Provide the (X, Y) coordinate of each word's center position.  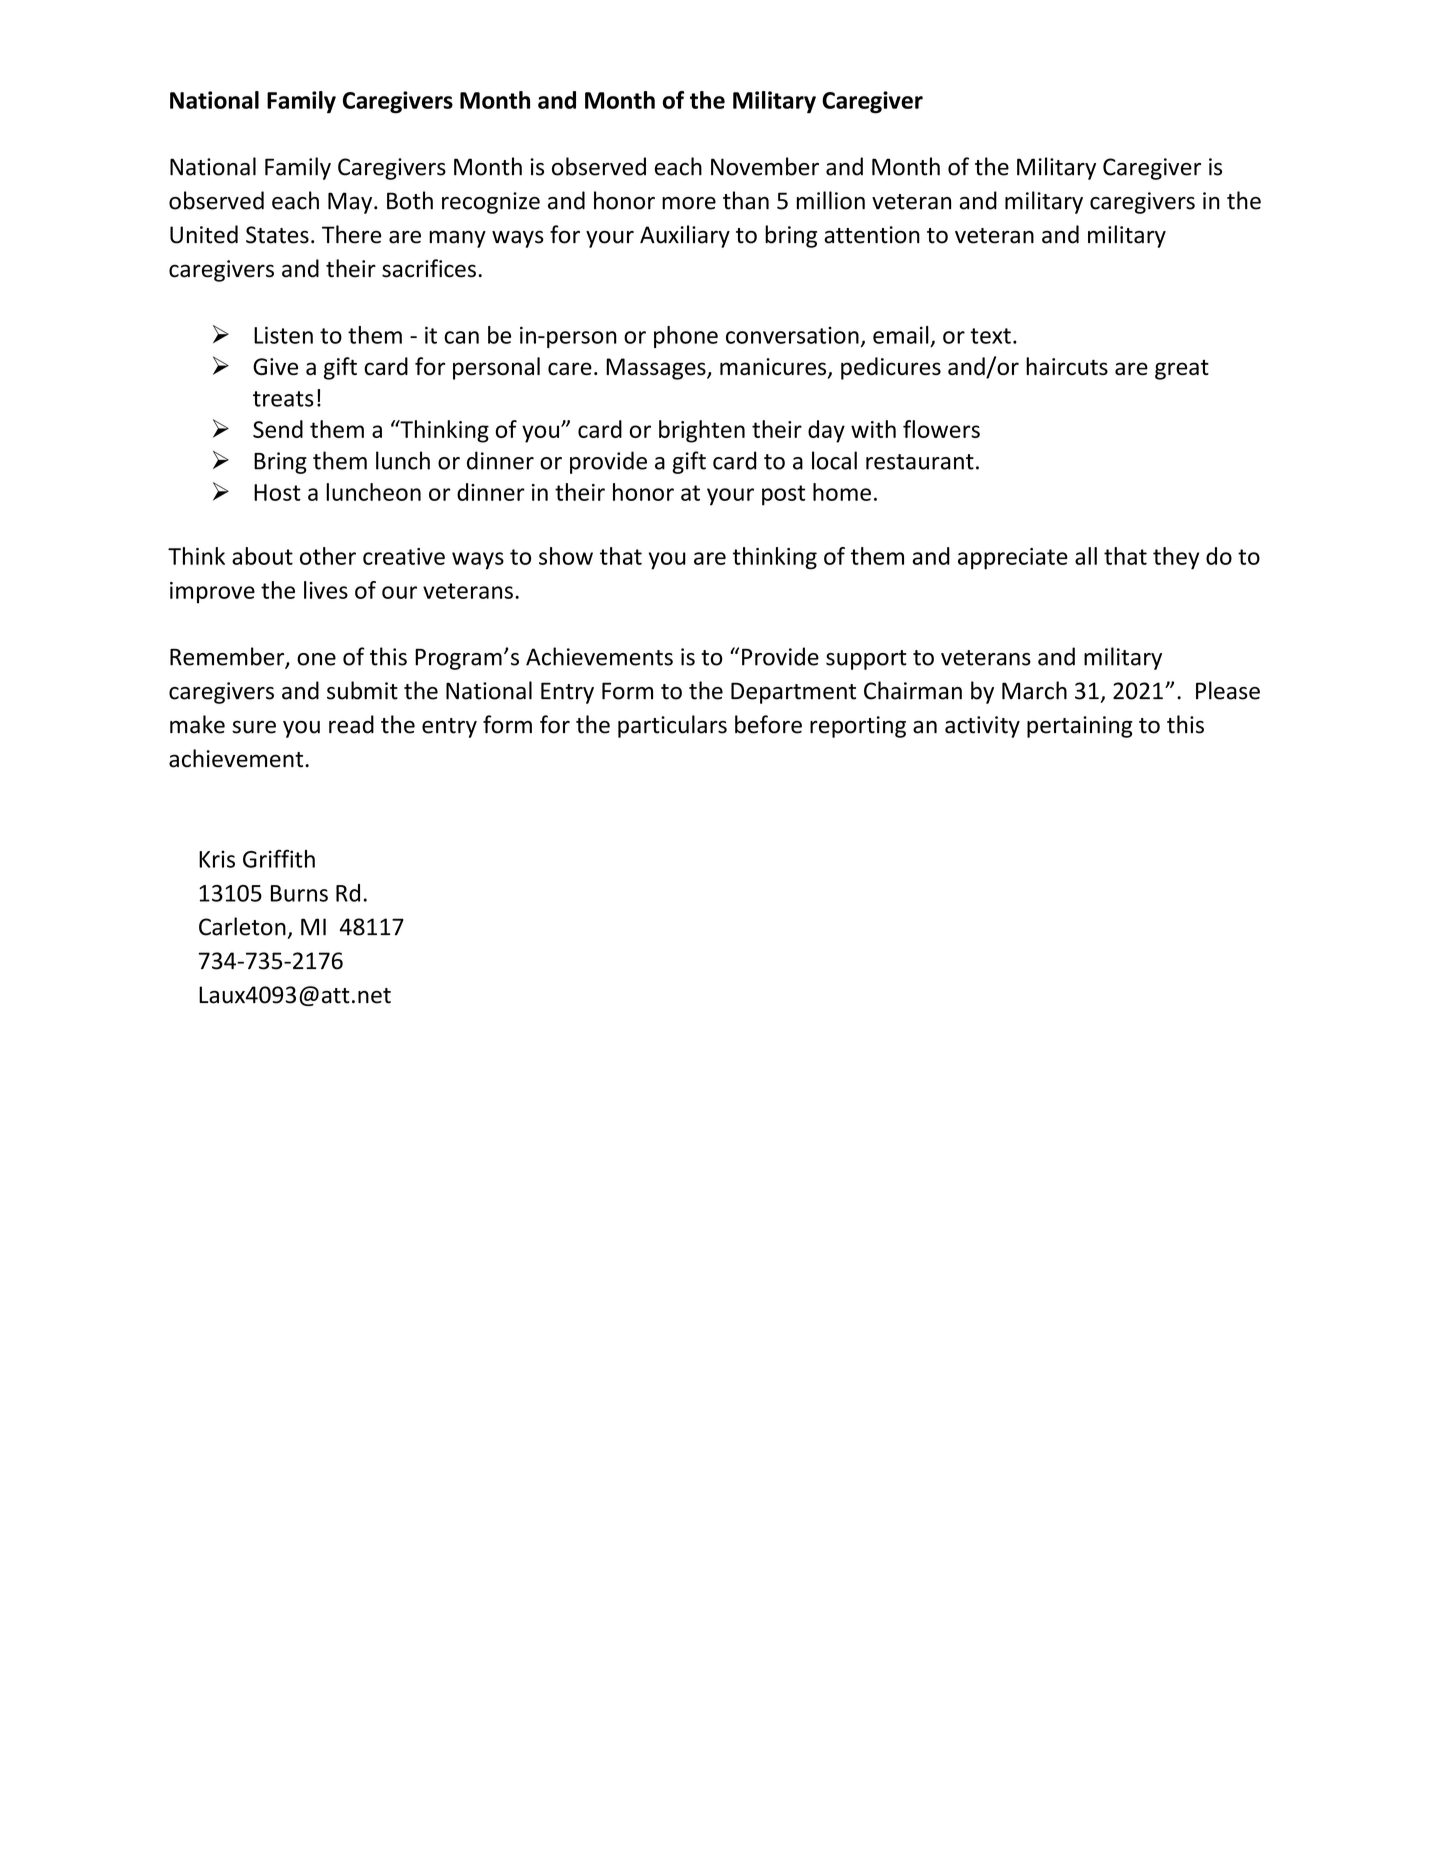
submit (362, 690)
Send (278, 429)
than (746, 200)
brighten (702, 431)
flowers (941, 429)
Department (793, 693)
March (1034, 690)
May (351, 203)
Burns (299, 893)
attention (872, 235)
